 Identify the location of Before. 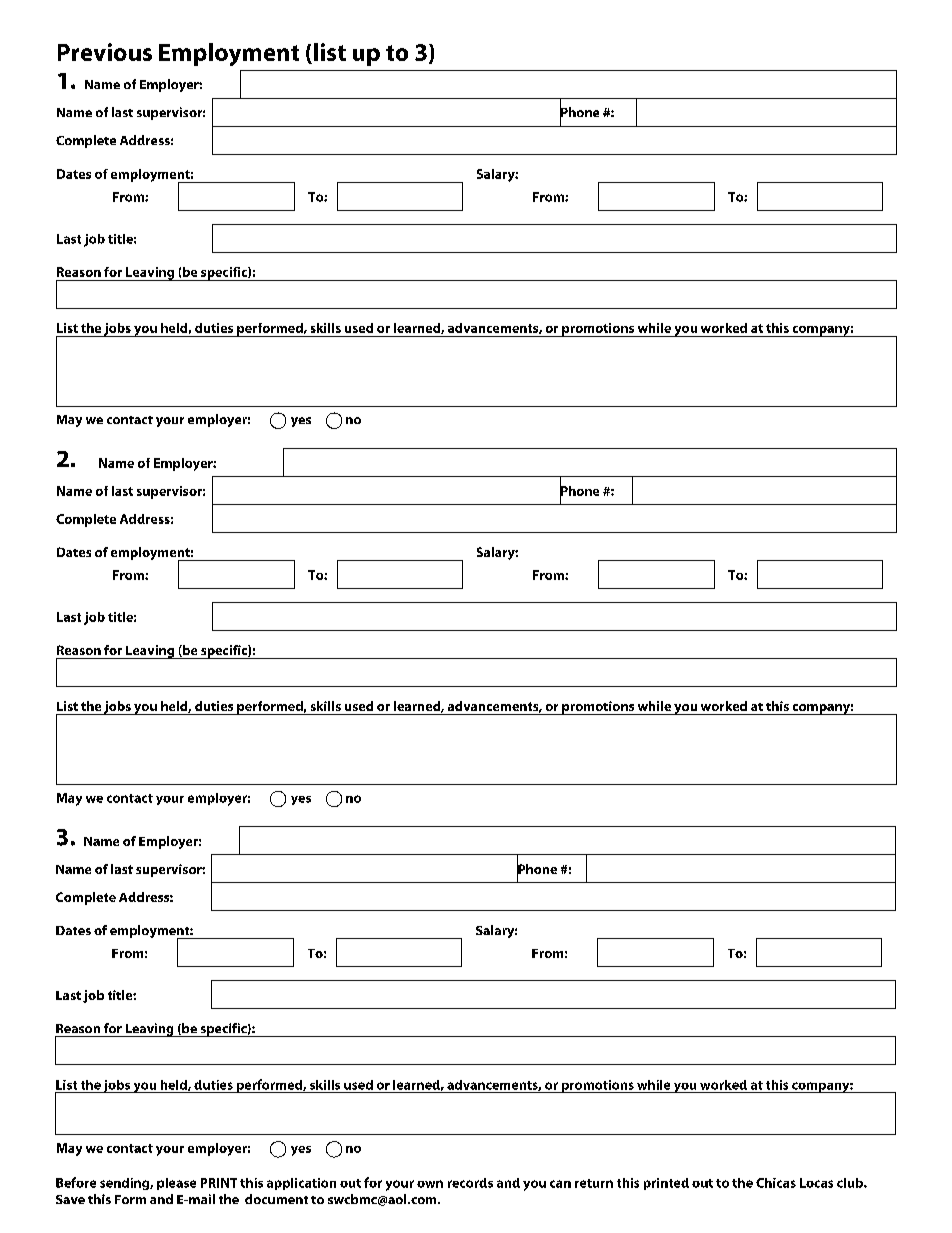
(76, 1182).
